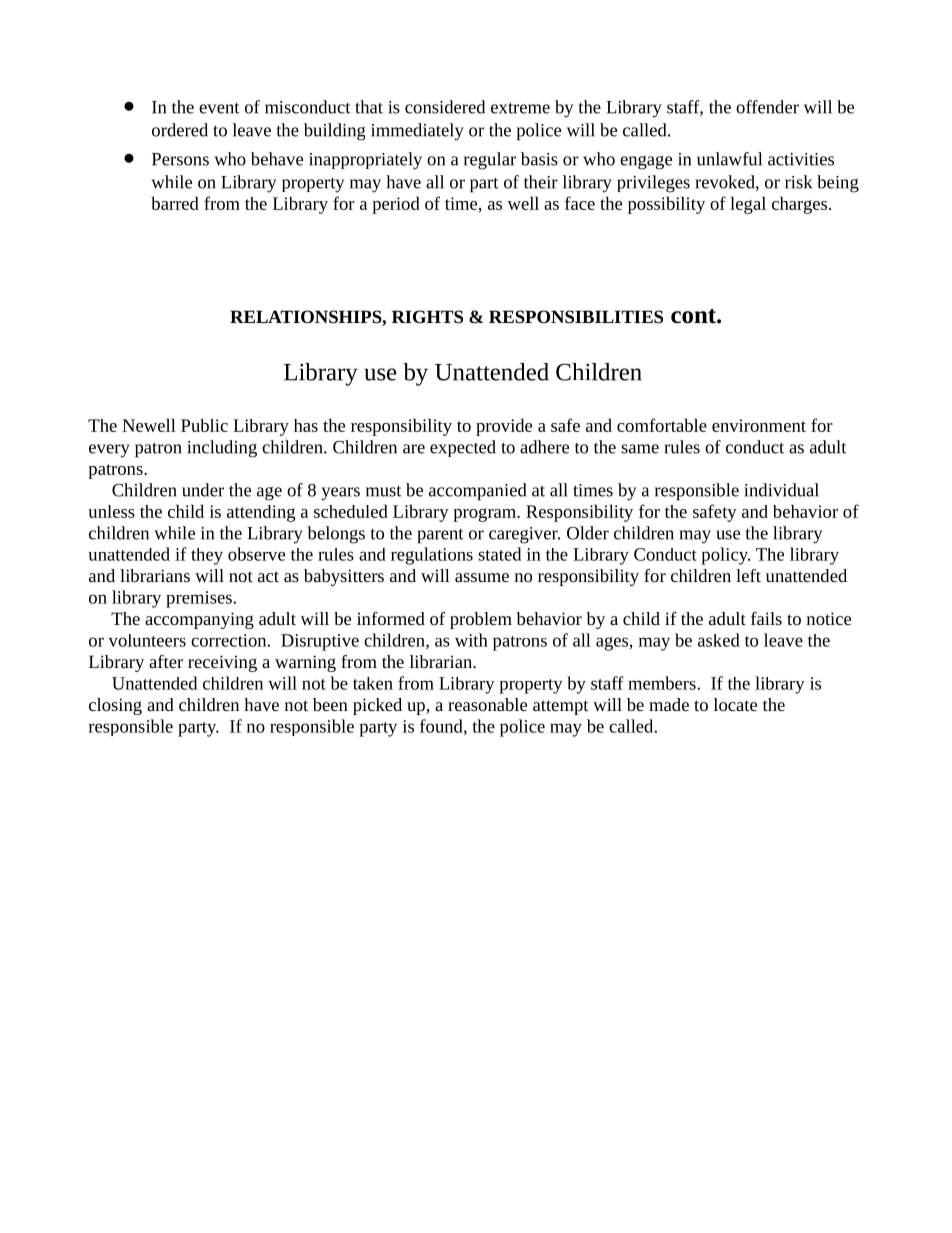 The height and width of the screenshot is (1233, 952). What do you see at coordinates (748, 205) in the screenshot?
I see `legal` at bounding box center [748, 205].
